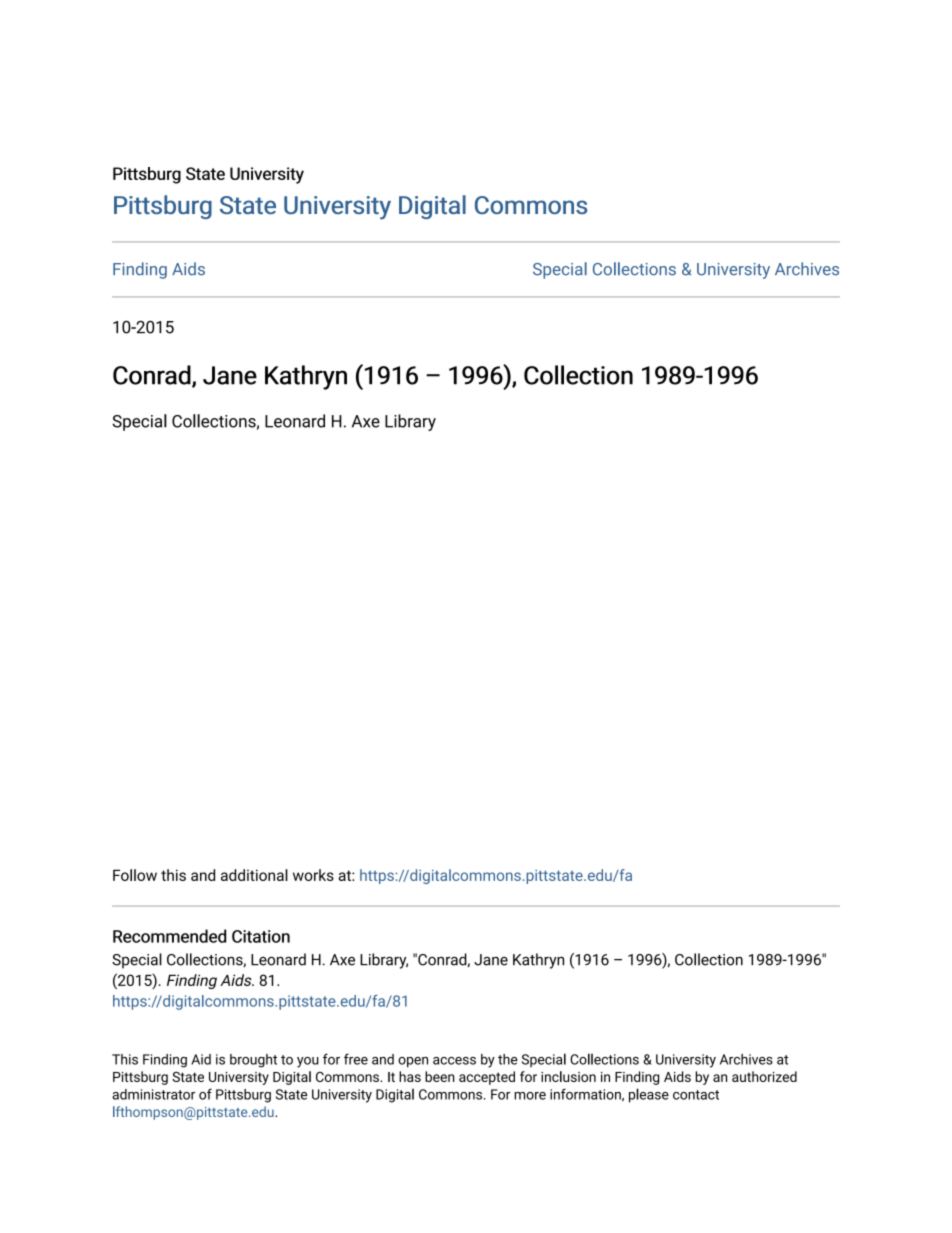  I want to click on you, so click(308, 1062).
